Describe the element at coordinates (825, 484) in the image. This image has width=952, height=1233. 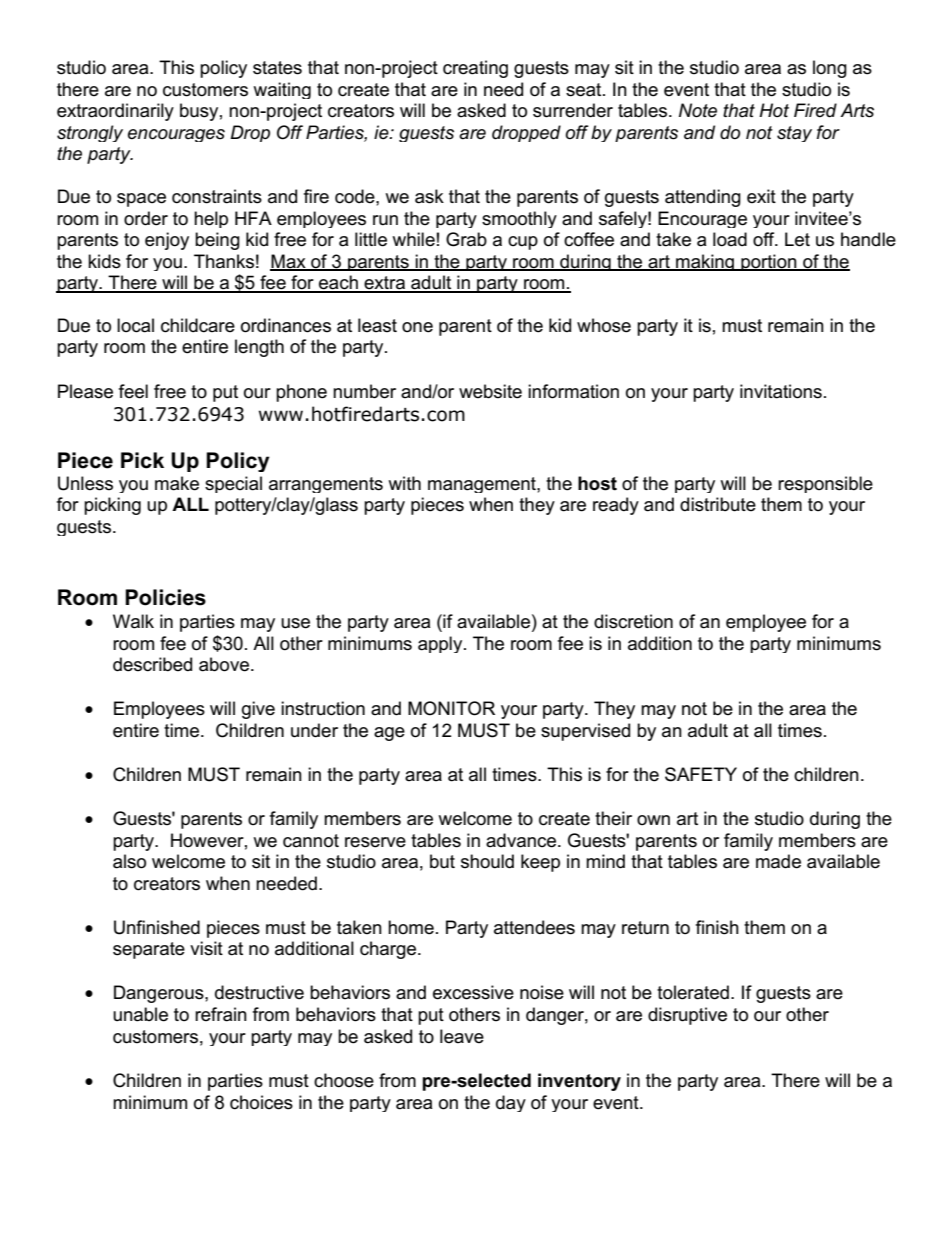
I see `responsible` at that location.
